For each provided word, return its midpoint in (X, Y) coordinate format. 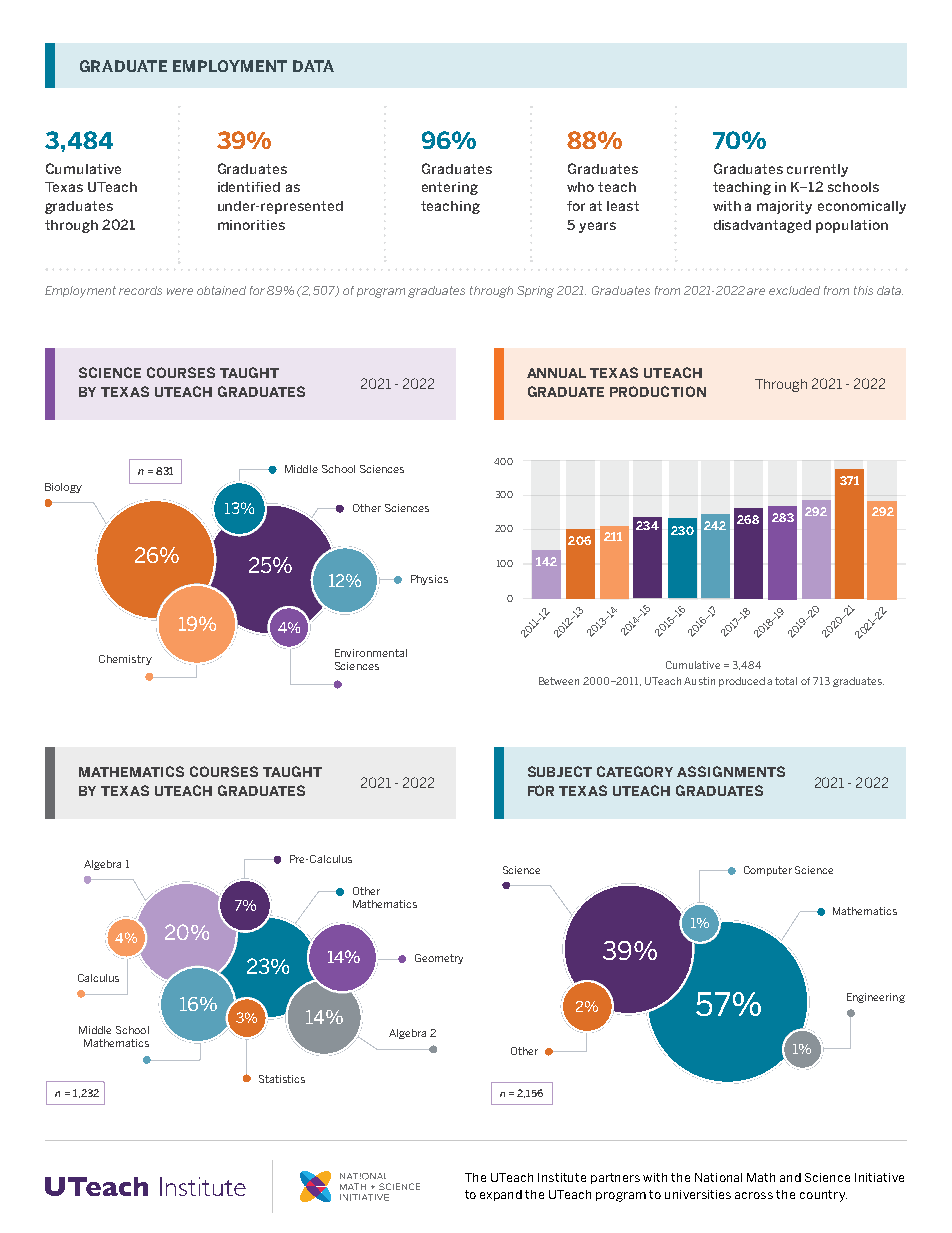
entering (450, 188)
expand (501, 1195)
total (786, 681)
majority (784, 207)
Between (559, 681)
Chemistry (125, 660)
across (754, 1195)
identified (249, 187)
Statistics (282, 1079)
